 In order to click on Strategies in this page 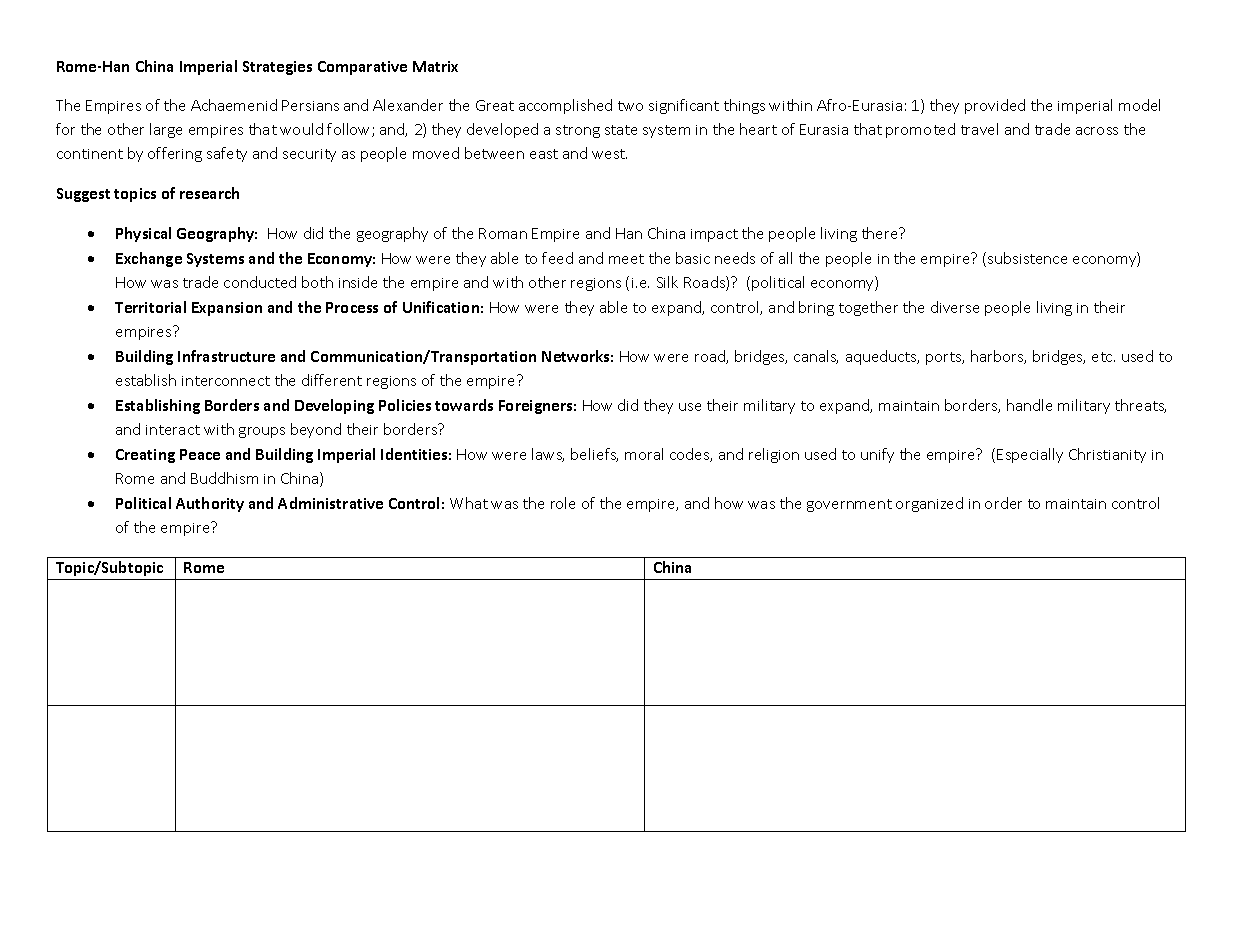, I will do `click(277, 68)`.
